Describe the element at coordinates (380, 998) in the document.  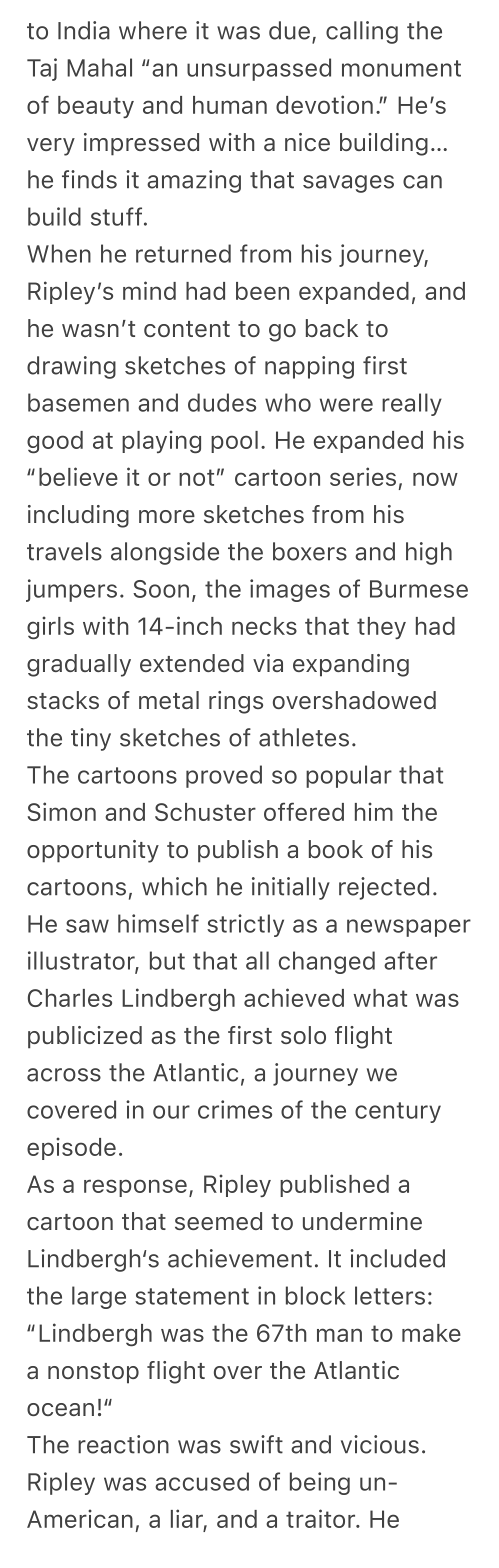
I see `what` at that location.
